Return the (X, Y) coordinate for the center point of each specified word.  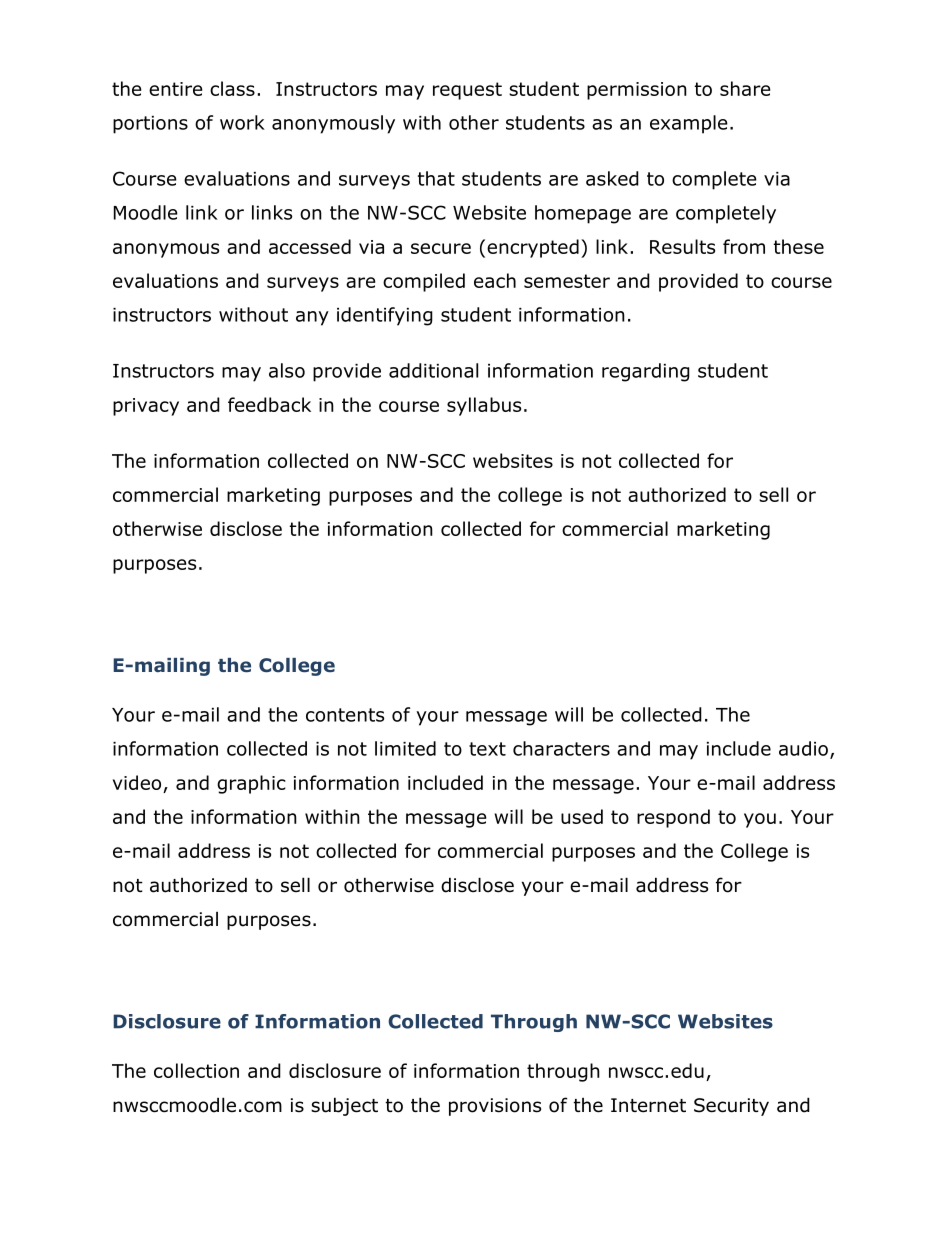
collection (196, 1070)
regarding (646, 372)
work (242, 122)
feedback (269, 404)
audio (803, 748)
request (467, 91)
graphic (251, 784)
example (689, 124)
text (487, 749)
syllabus (484, 406)
